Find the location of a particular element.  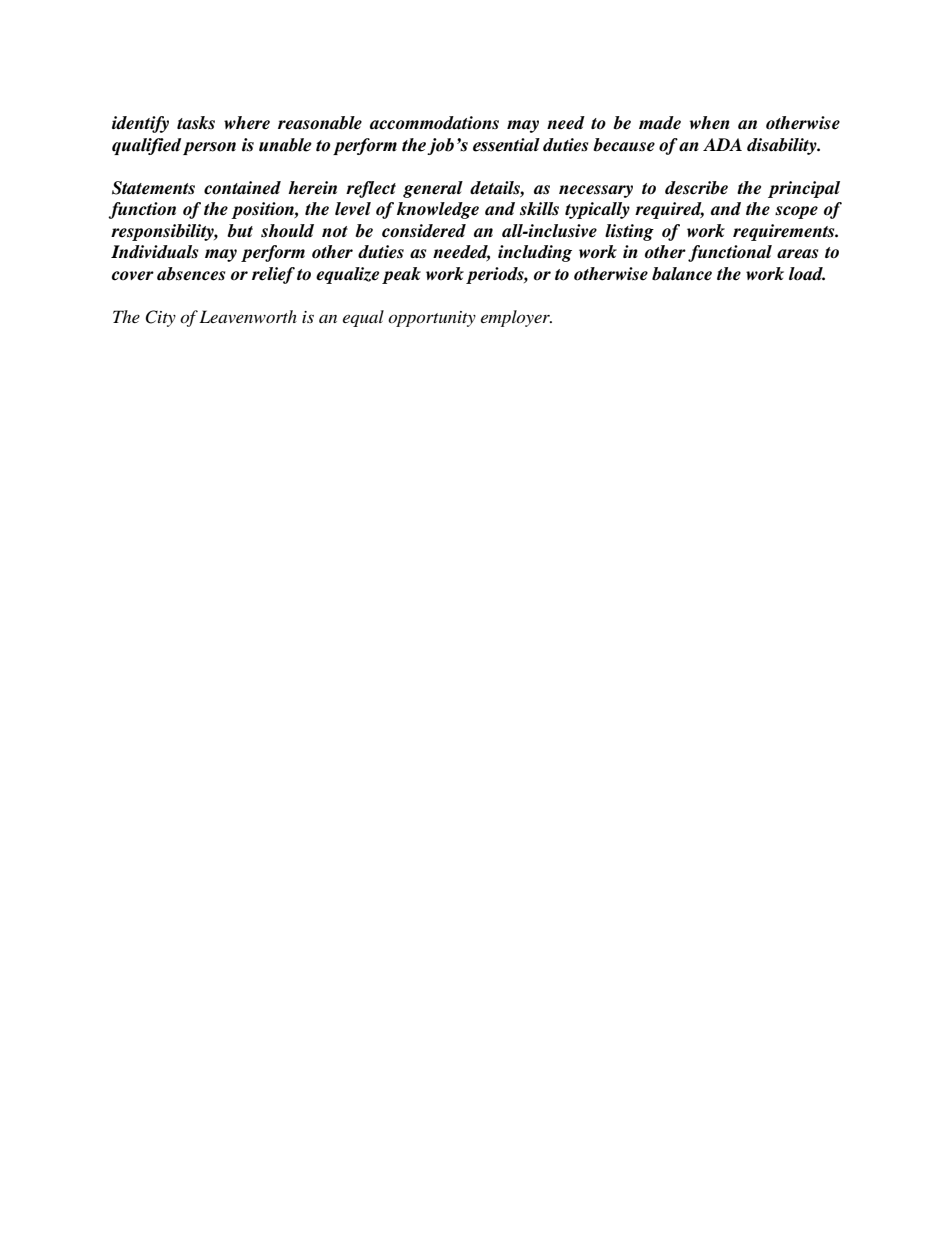

opportunity is located at coordinates (432, 319).
